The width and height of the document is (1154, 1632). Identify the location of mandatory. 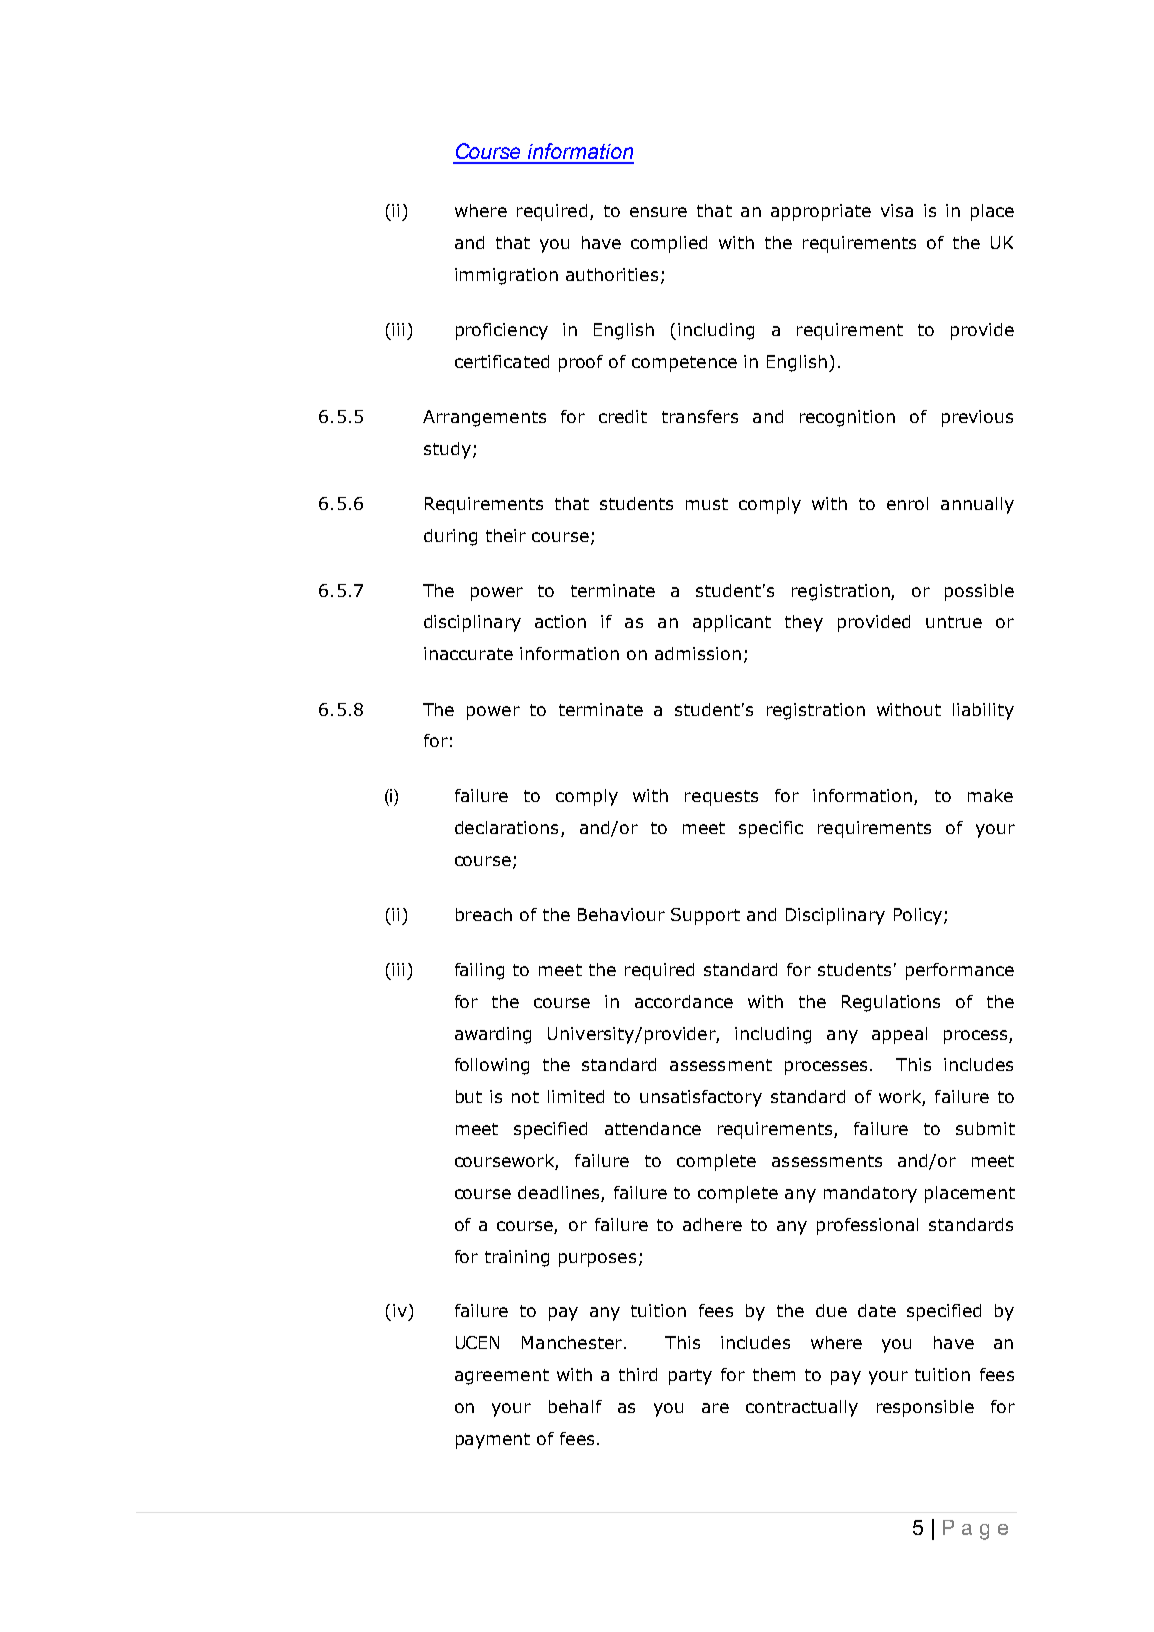
(870, 1194).
